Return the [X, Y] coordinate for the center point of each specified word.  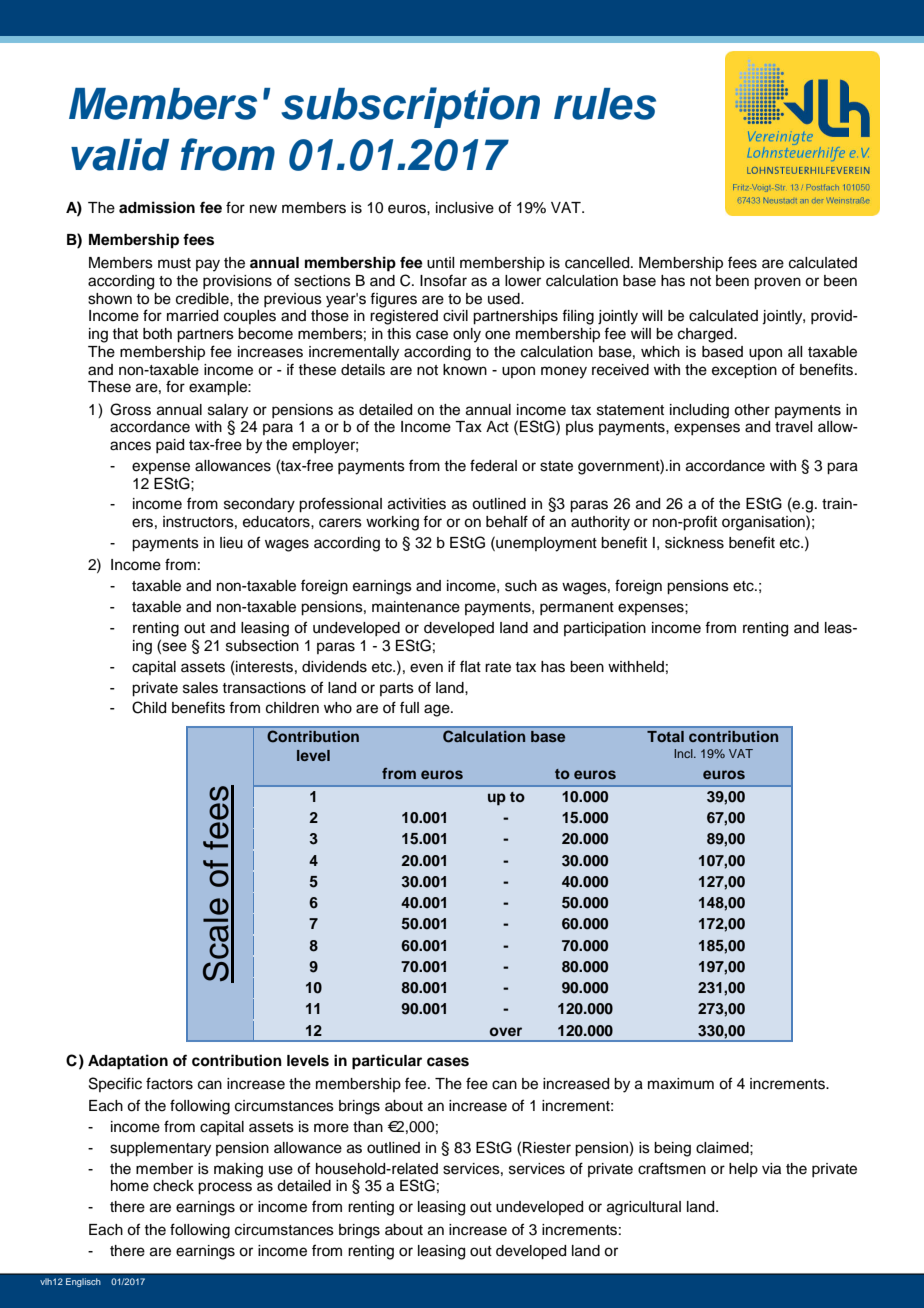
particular [387, 1062]
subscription [410, 107]
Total [665, 736]
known [465, 370]
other [752, 410]
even [426, 668]
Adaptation [128, 1062]
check [173, 1186]
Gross [130, 409]
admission [157, 207]
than [368, 1127]
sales [200, 688]
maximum [681, 1084]
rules [605, 104]
